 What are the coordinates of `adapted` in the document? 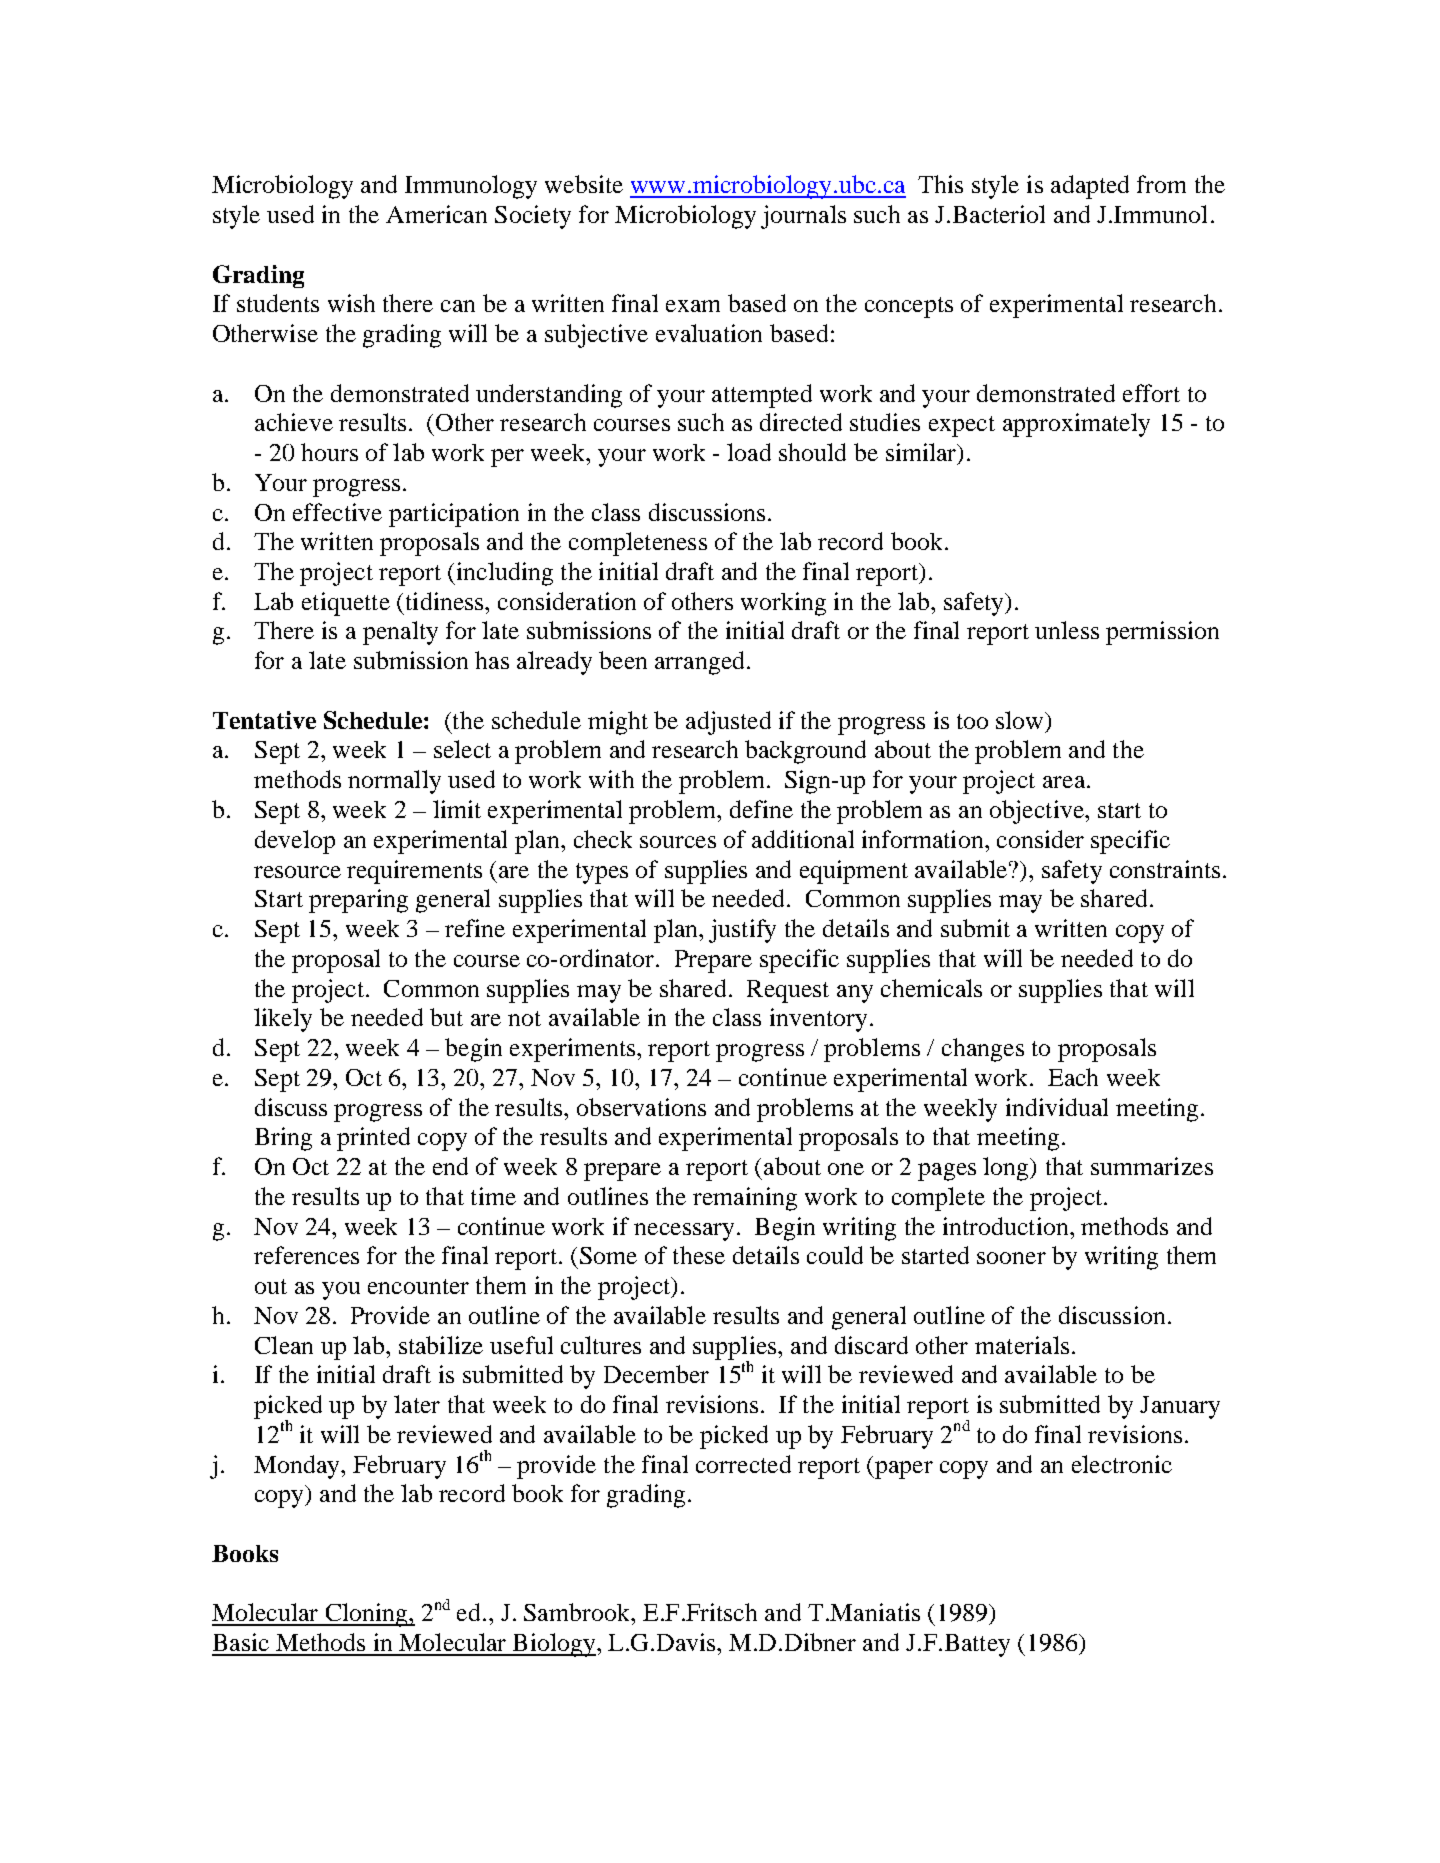 It's located at (1090, 187).
